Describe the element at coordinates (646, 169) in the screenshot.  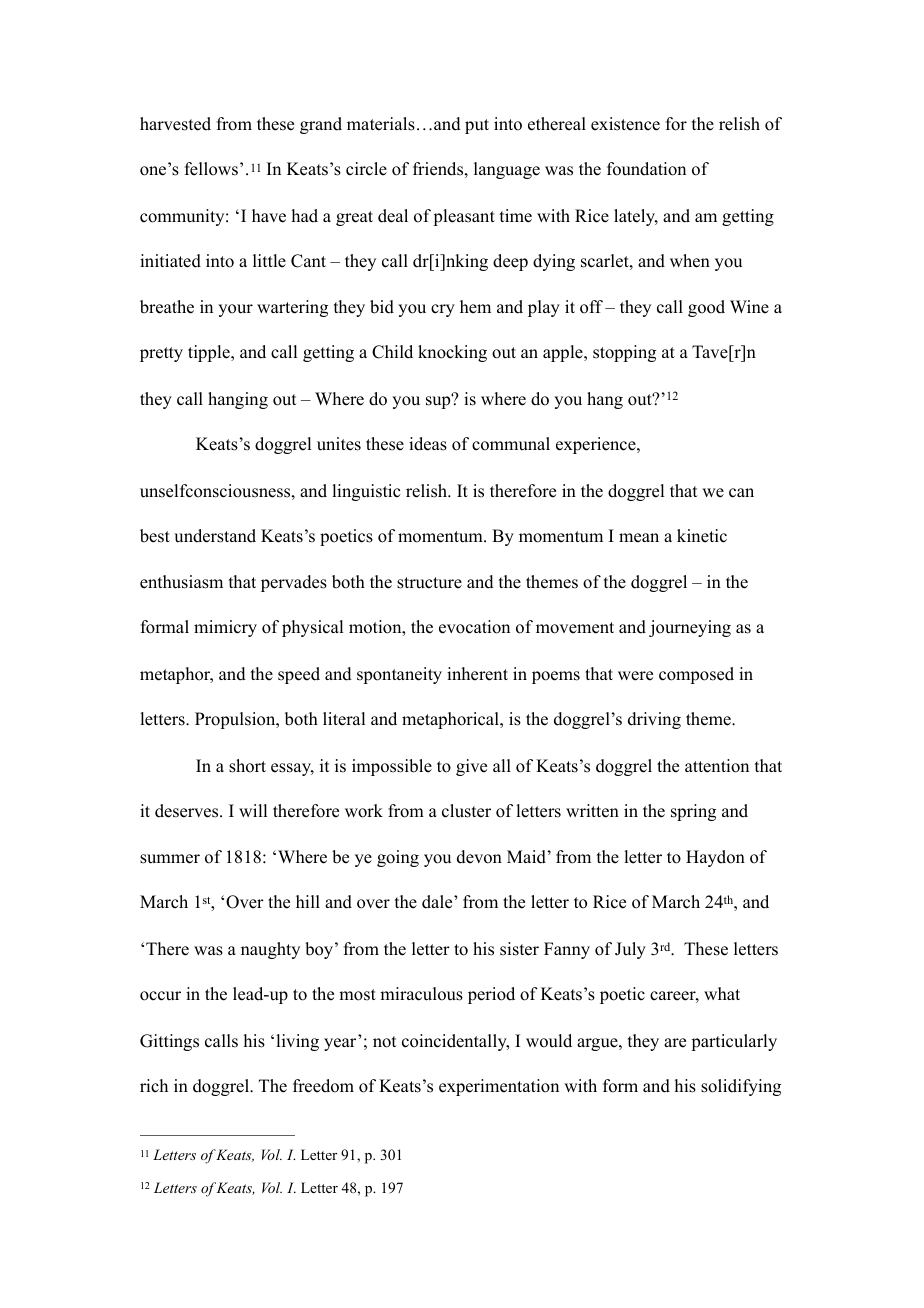
I see `foundation` at that location.
